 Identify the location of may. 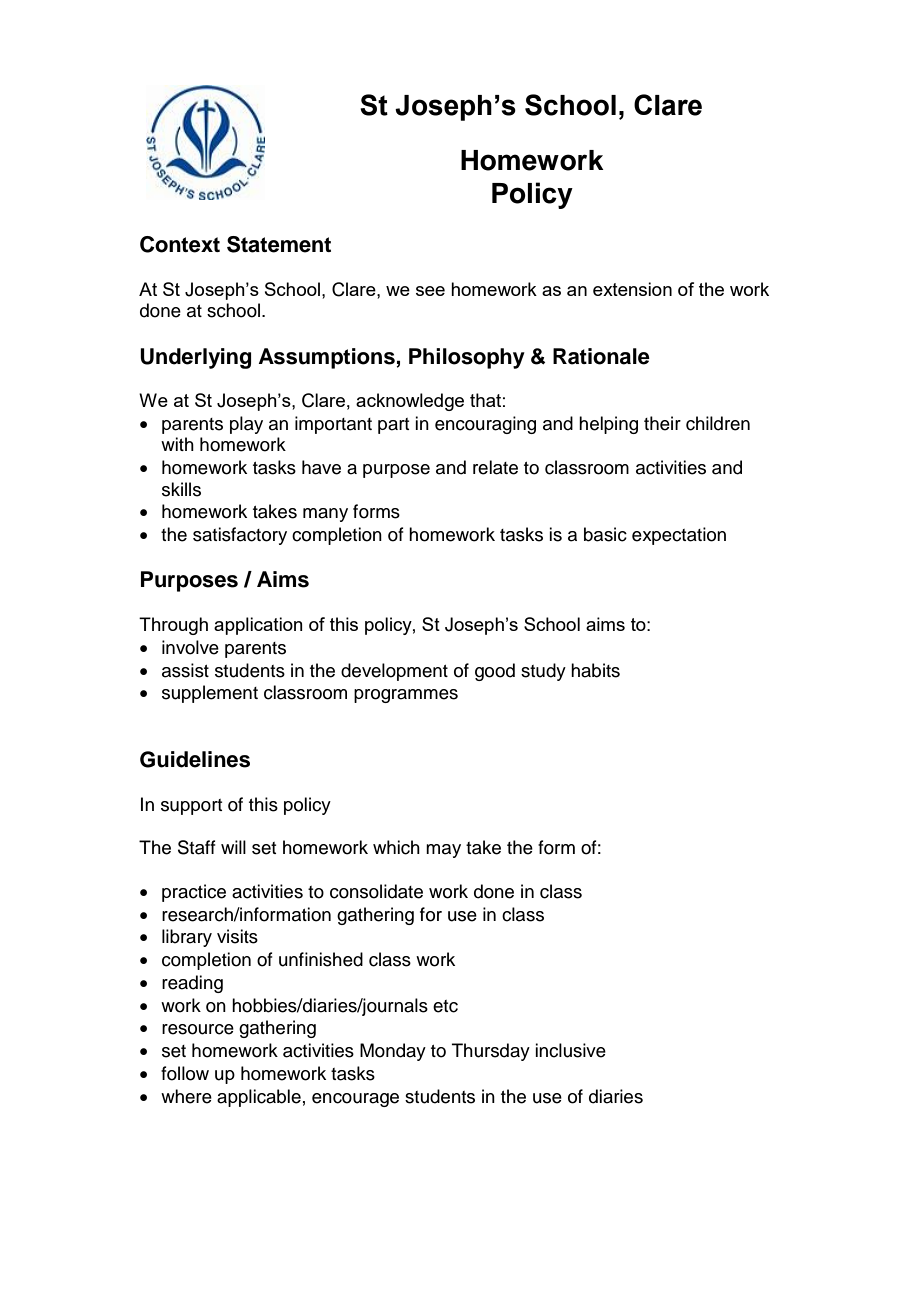
(443, 851).
